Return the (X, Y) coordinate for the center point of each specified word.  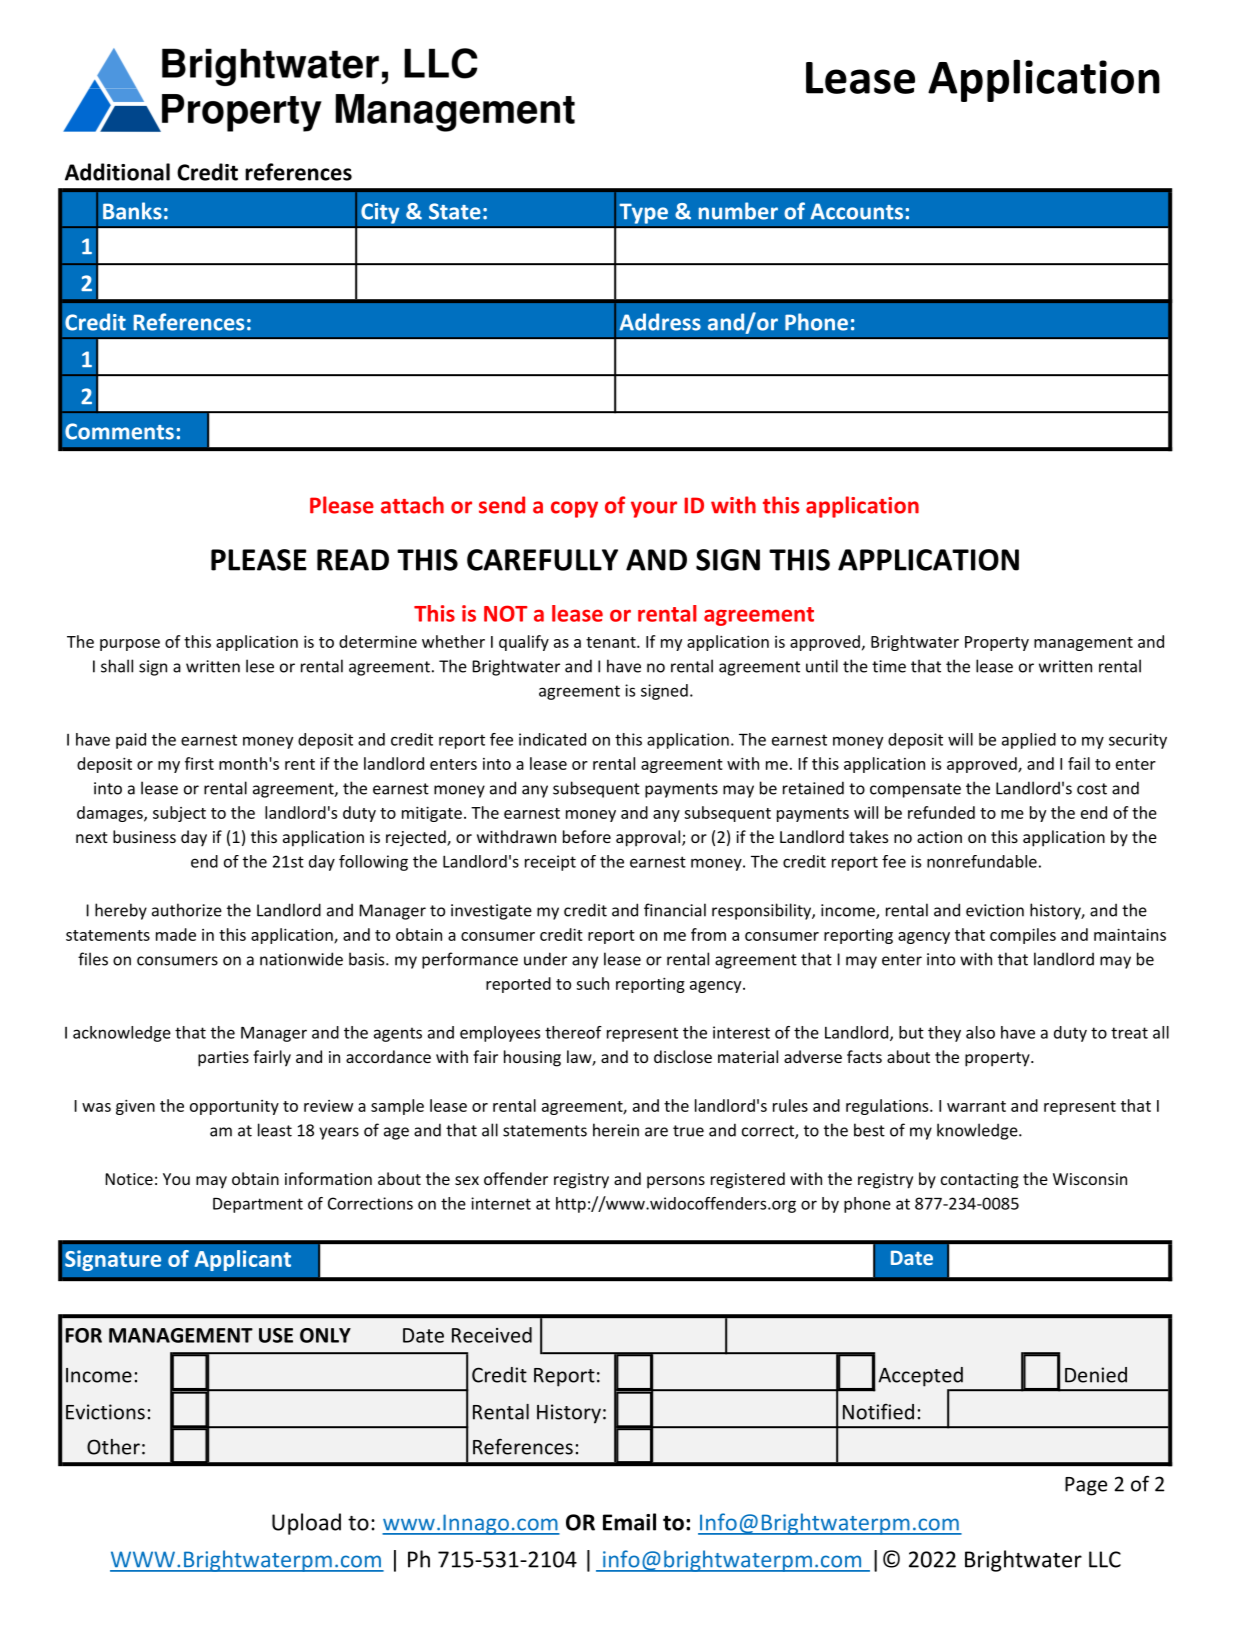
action (939, 837)
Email (629, 1522)
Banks (132, 211)
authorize (187, 910)
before (587, 836)
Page (1086, 1486)
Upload (306, 1524)
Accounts (856, 211)
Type (643, 213)
